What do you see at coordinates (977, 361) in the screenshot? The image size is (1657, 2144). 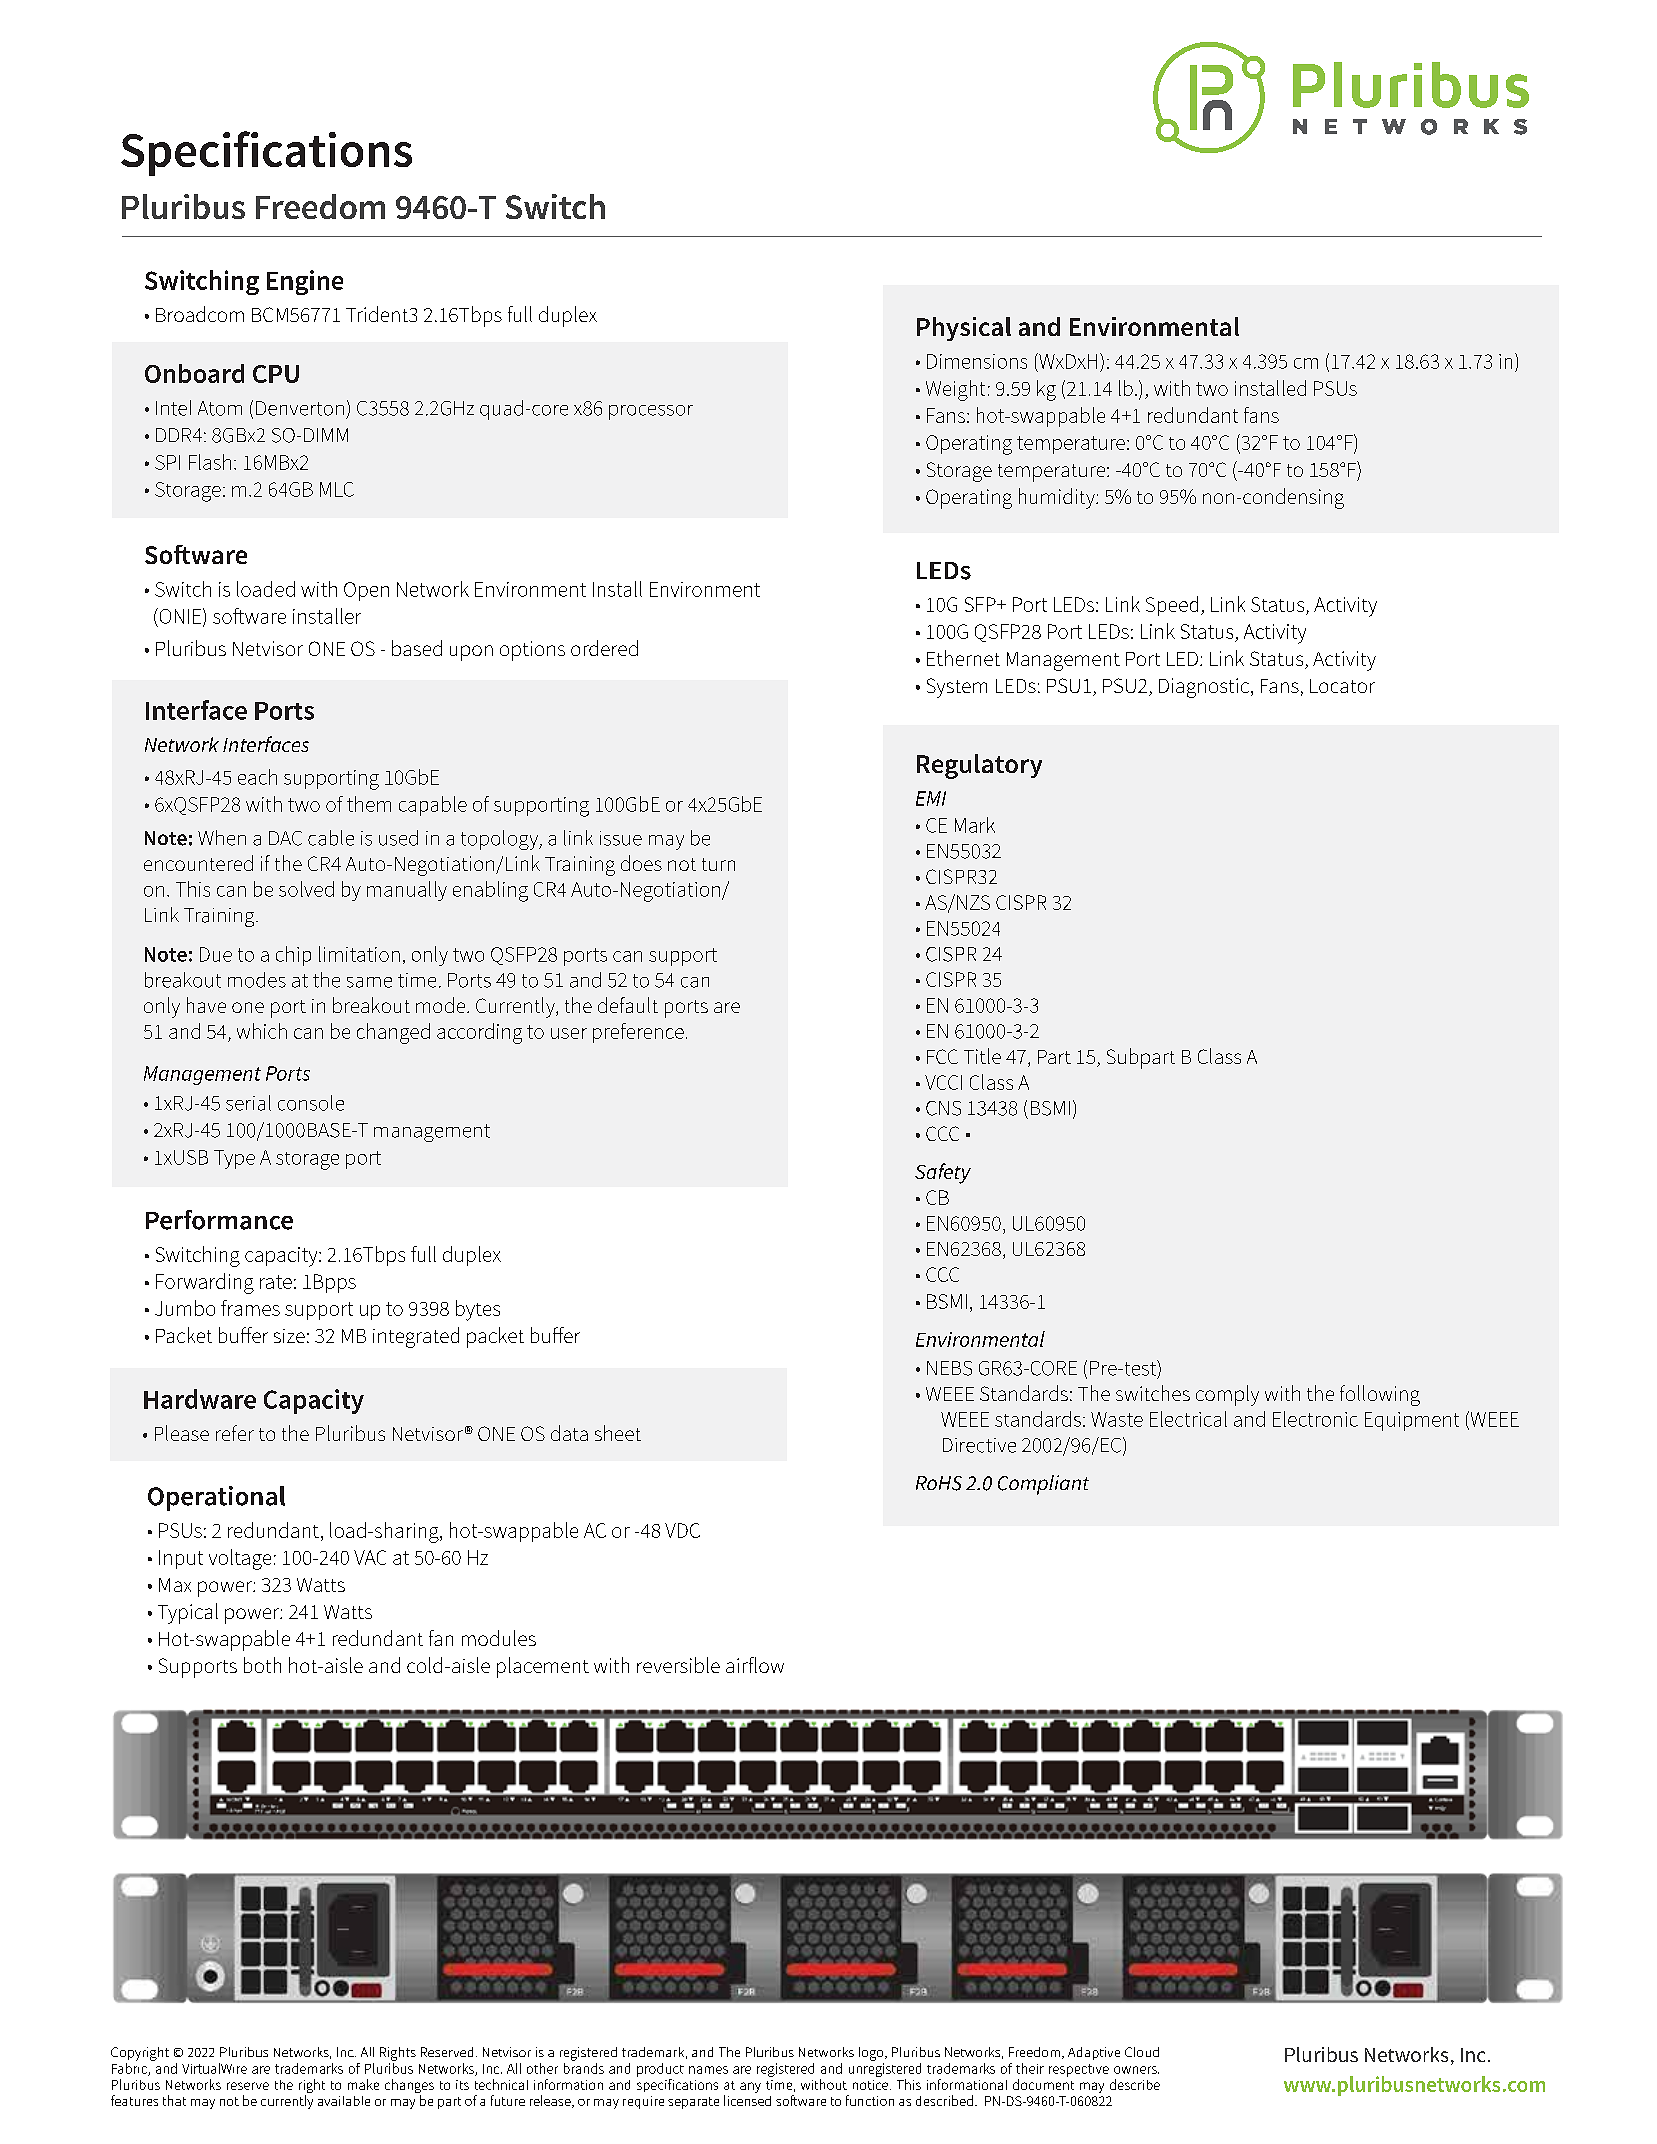 I see `Dimensions` at bounding box center [977, 361].
